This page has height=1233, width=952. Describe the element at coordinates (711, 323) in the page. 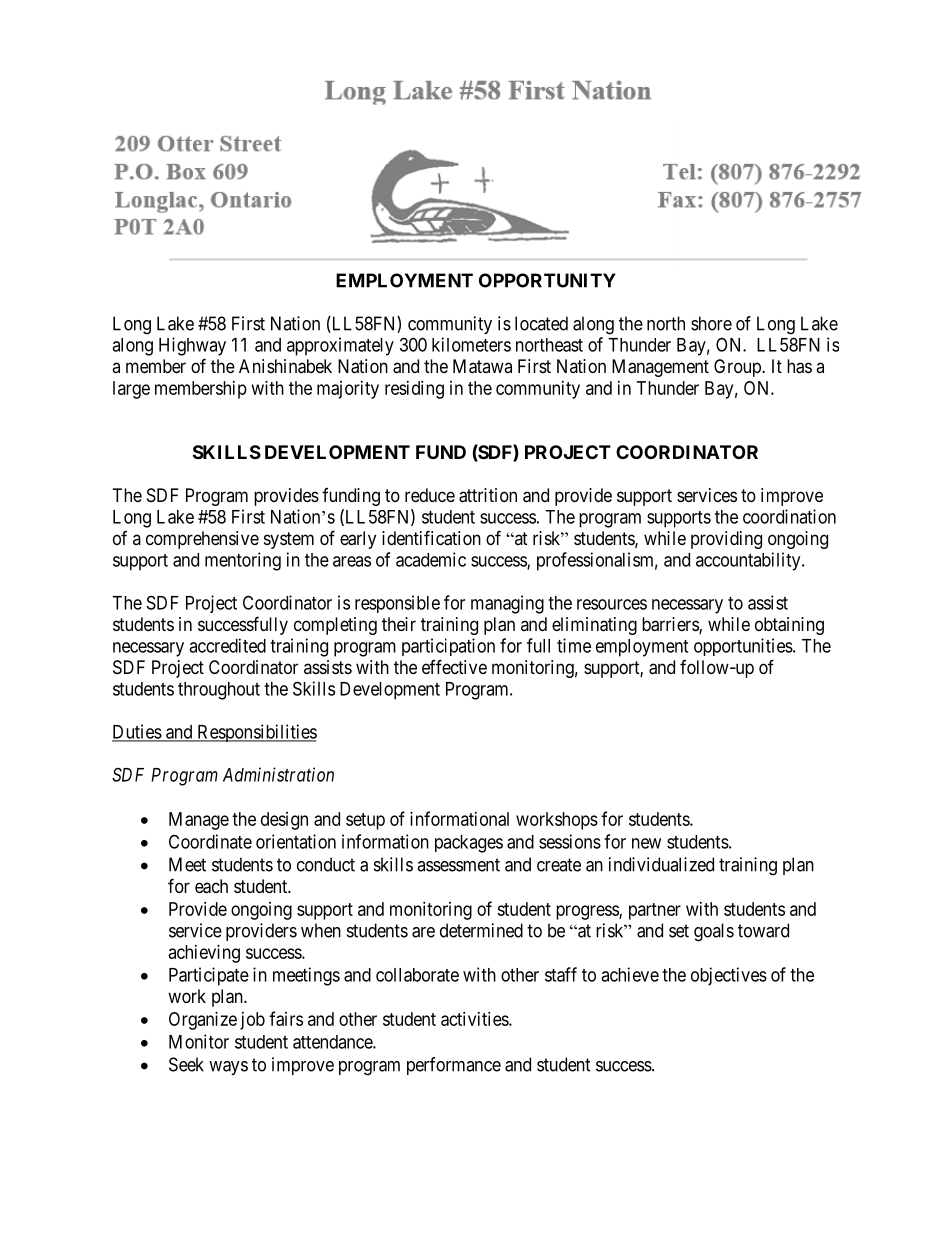

I see `shore` at that location.
